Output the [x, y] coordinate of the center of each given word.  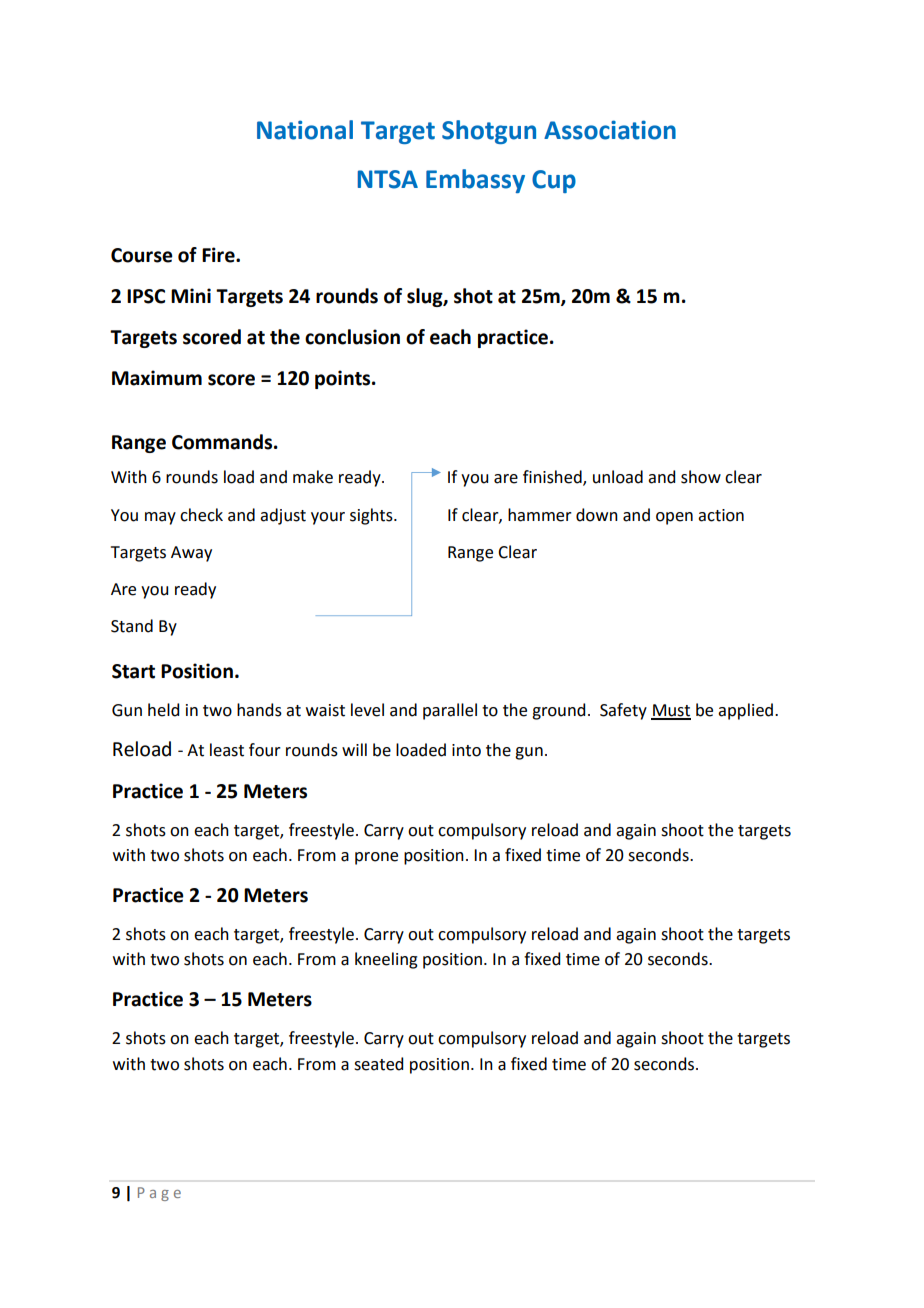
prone [376, 858]
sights [372, 516]
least [227, 750]
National [305, 130]
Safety [623, 711]
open [674, 518]
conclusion [352, 337]
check [201, 515]
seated [378, 1064]
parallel [450, 711]
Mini [191, 295]
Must [671, 711]
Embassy [475, 181]
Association [610, 130]
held [163, 710]
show [701, 477]
